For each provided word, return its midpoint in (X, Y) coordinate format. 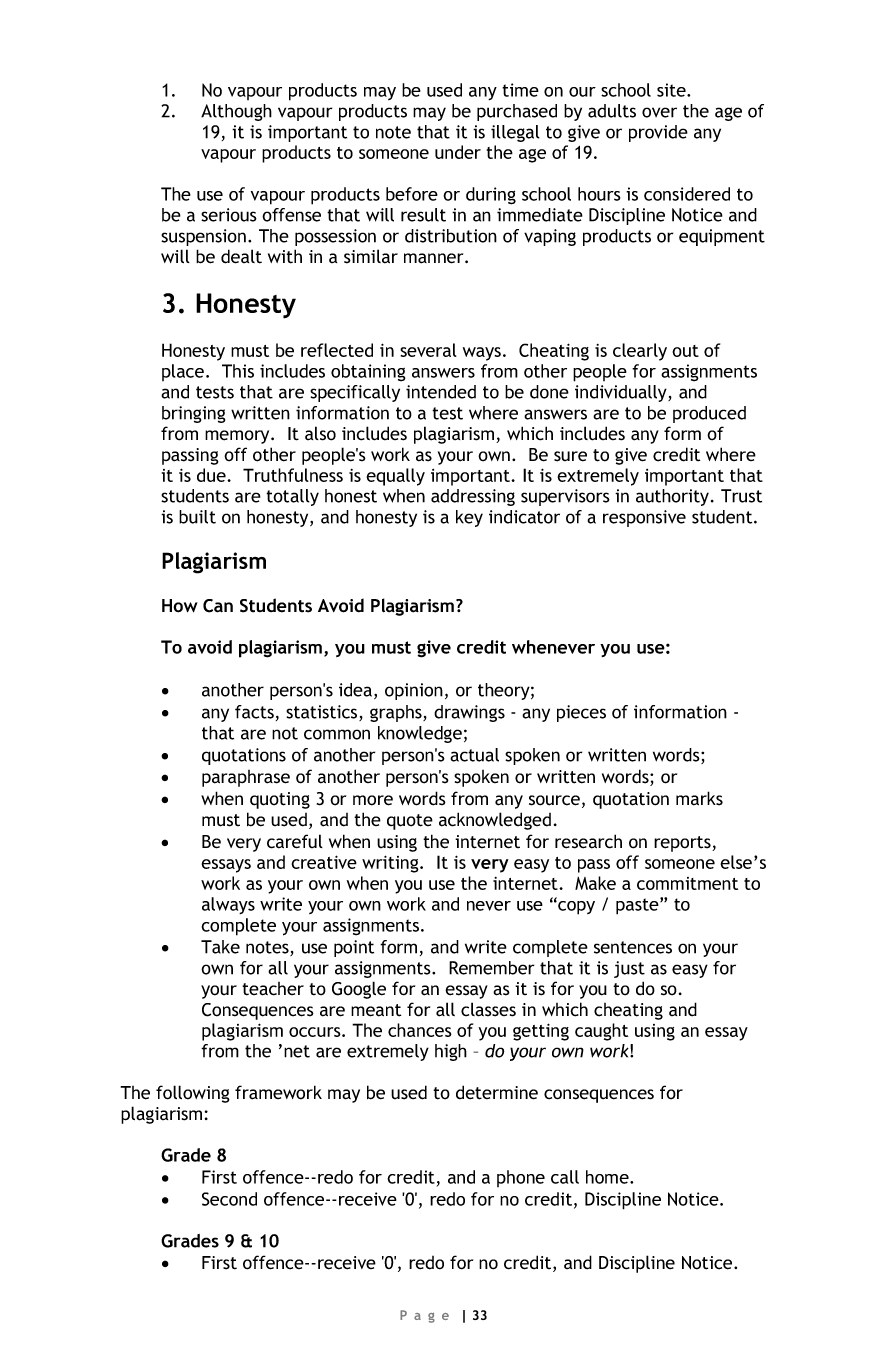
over (659, 112)
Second (229, 1199)
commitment (687, 883)
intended (441, 392)
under (458, 152)
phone (521, 1178)
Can (218, 606)
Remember (491, 968)
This (238, 371)
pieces (581, 713)
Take (220, 947)
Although (236, 112)
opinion (414, 691)
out (685, 351)
